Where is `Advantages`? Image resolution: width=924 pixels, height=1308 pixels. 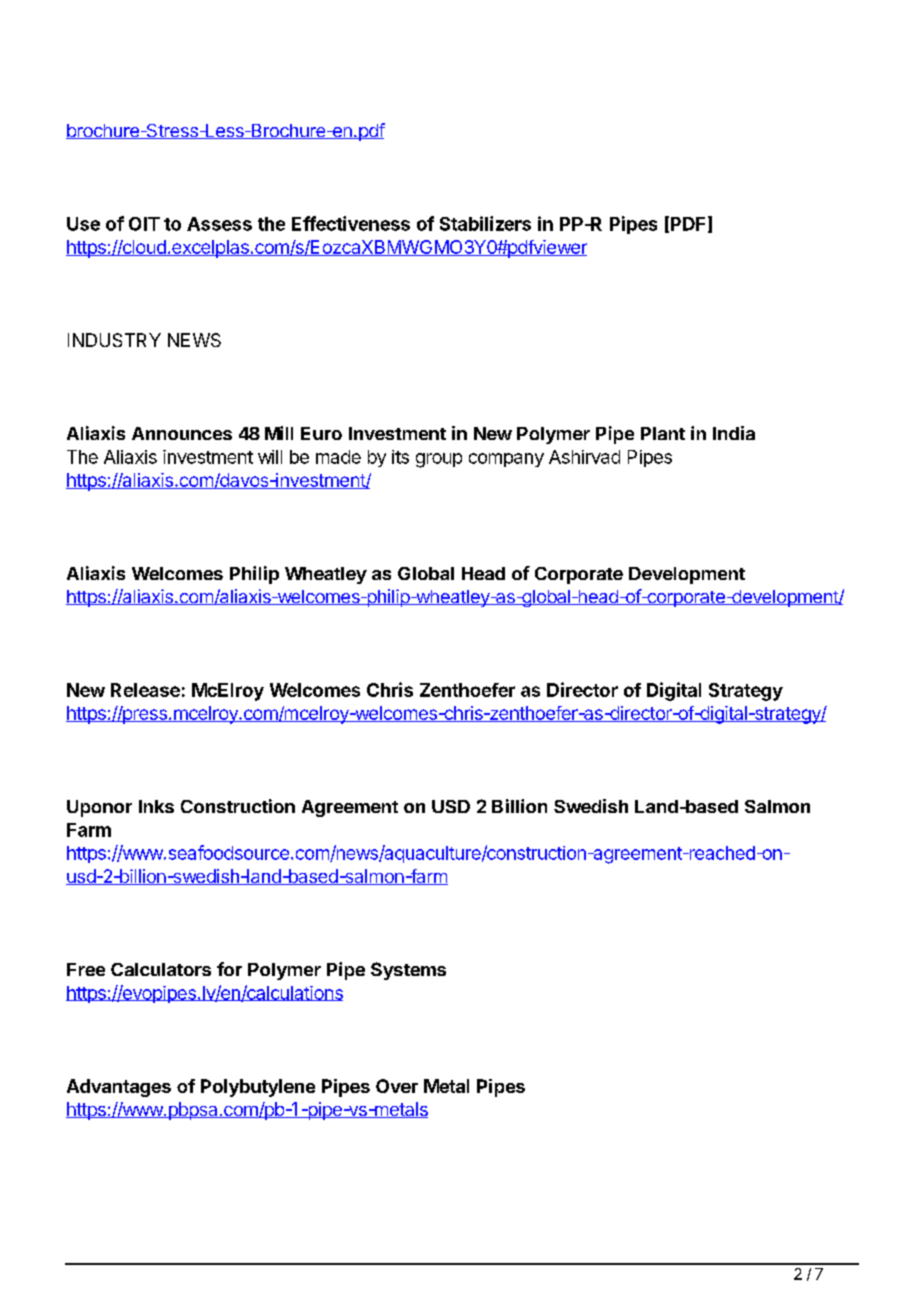 Advantages is located at coordinates (119, 1088).
